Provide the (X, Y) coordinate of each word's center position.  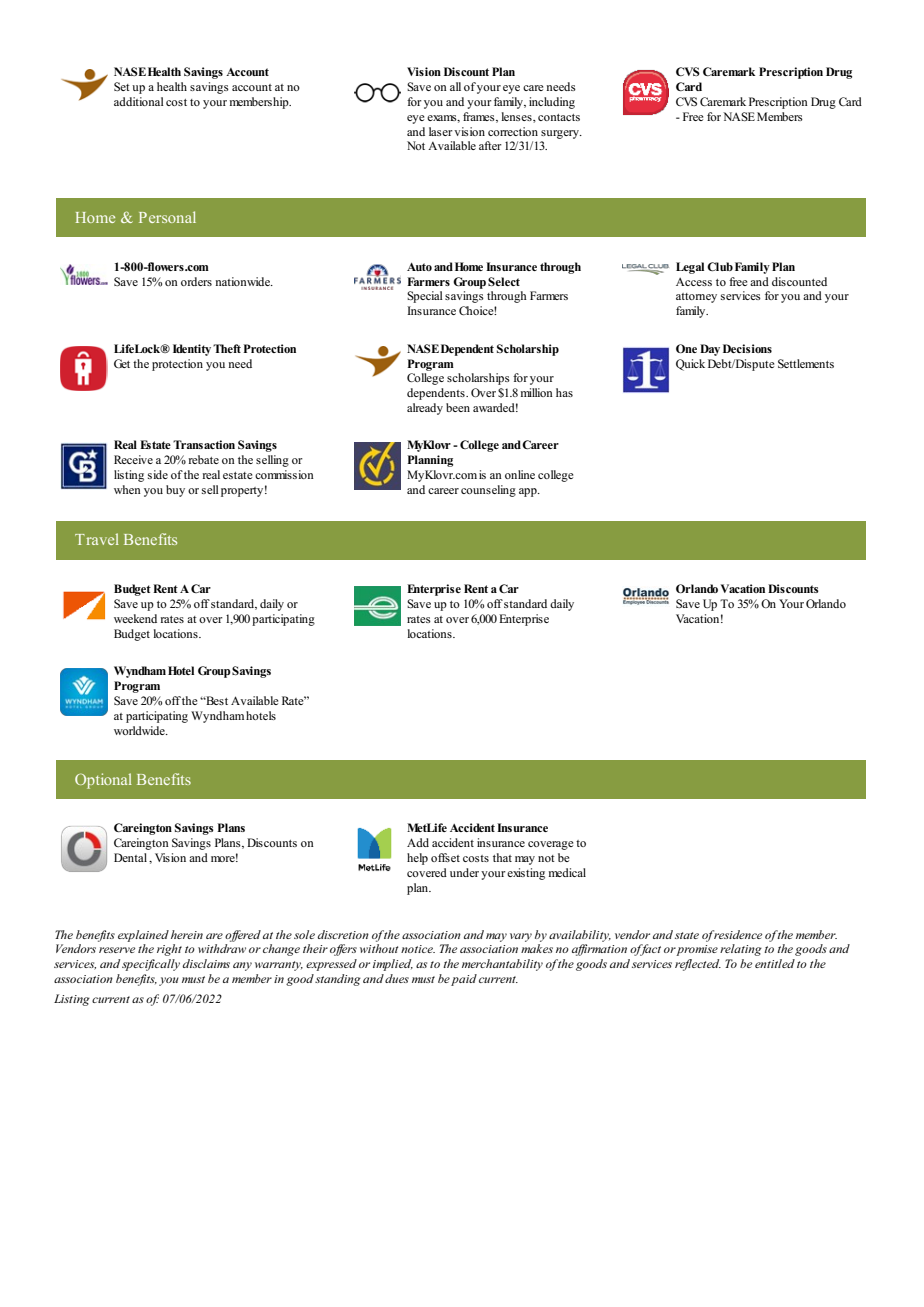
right (169, 950)
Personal (167, 217)
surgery (561, 134)
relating (741, 950)
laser (441, 131)
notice (418, 949)
